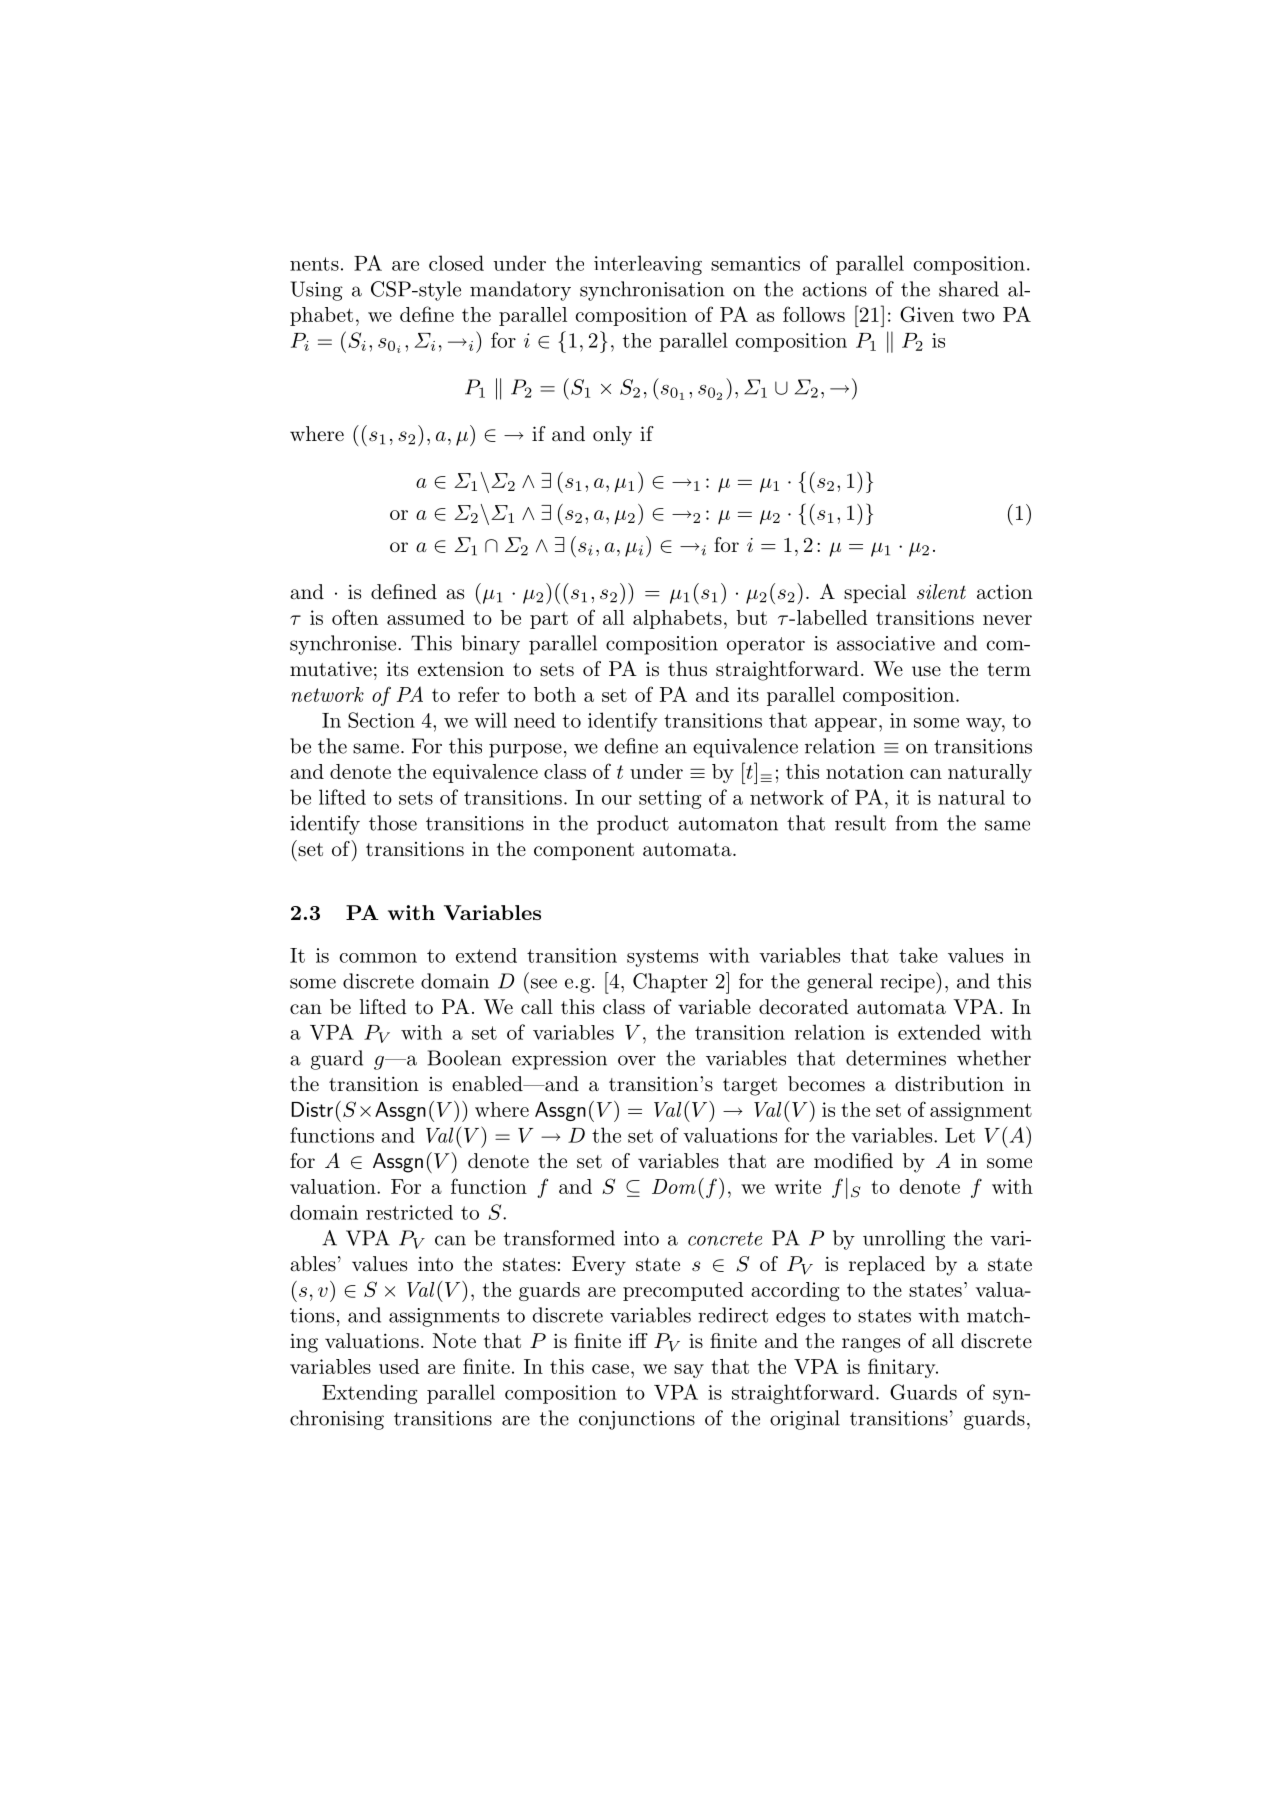  What do you see at coordinates (689, 1371) in the screenshot?
I see `say` at bounding box center [689, 1371].
